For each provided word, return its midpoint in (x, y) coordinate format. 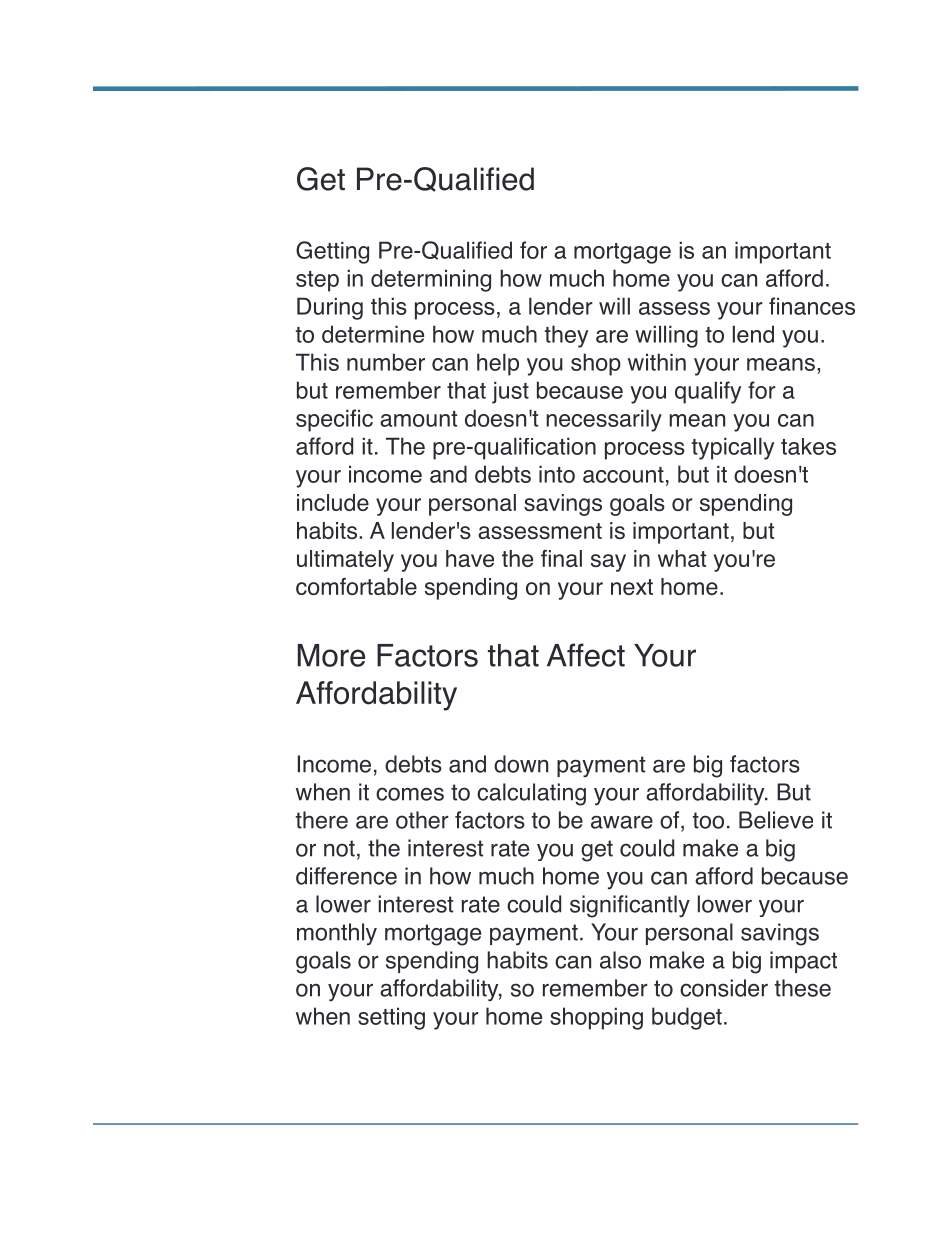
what (682, 558)
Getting (332, 252)
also (620, 960)
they (566, 336)
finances (812, 306)
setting (391, 1018)
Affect (586, 655)
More (331, 655)
